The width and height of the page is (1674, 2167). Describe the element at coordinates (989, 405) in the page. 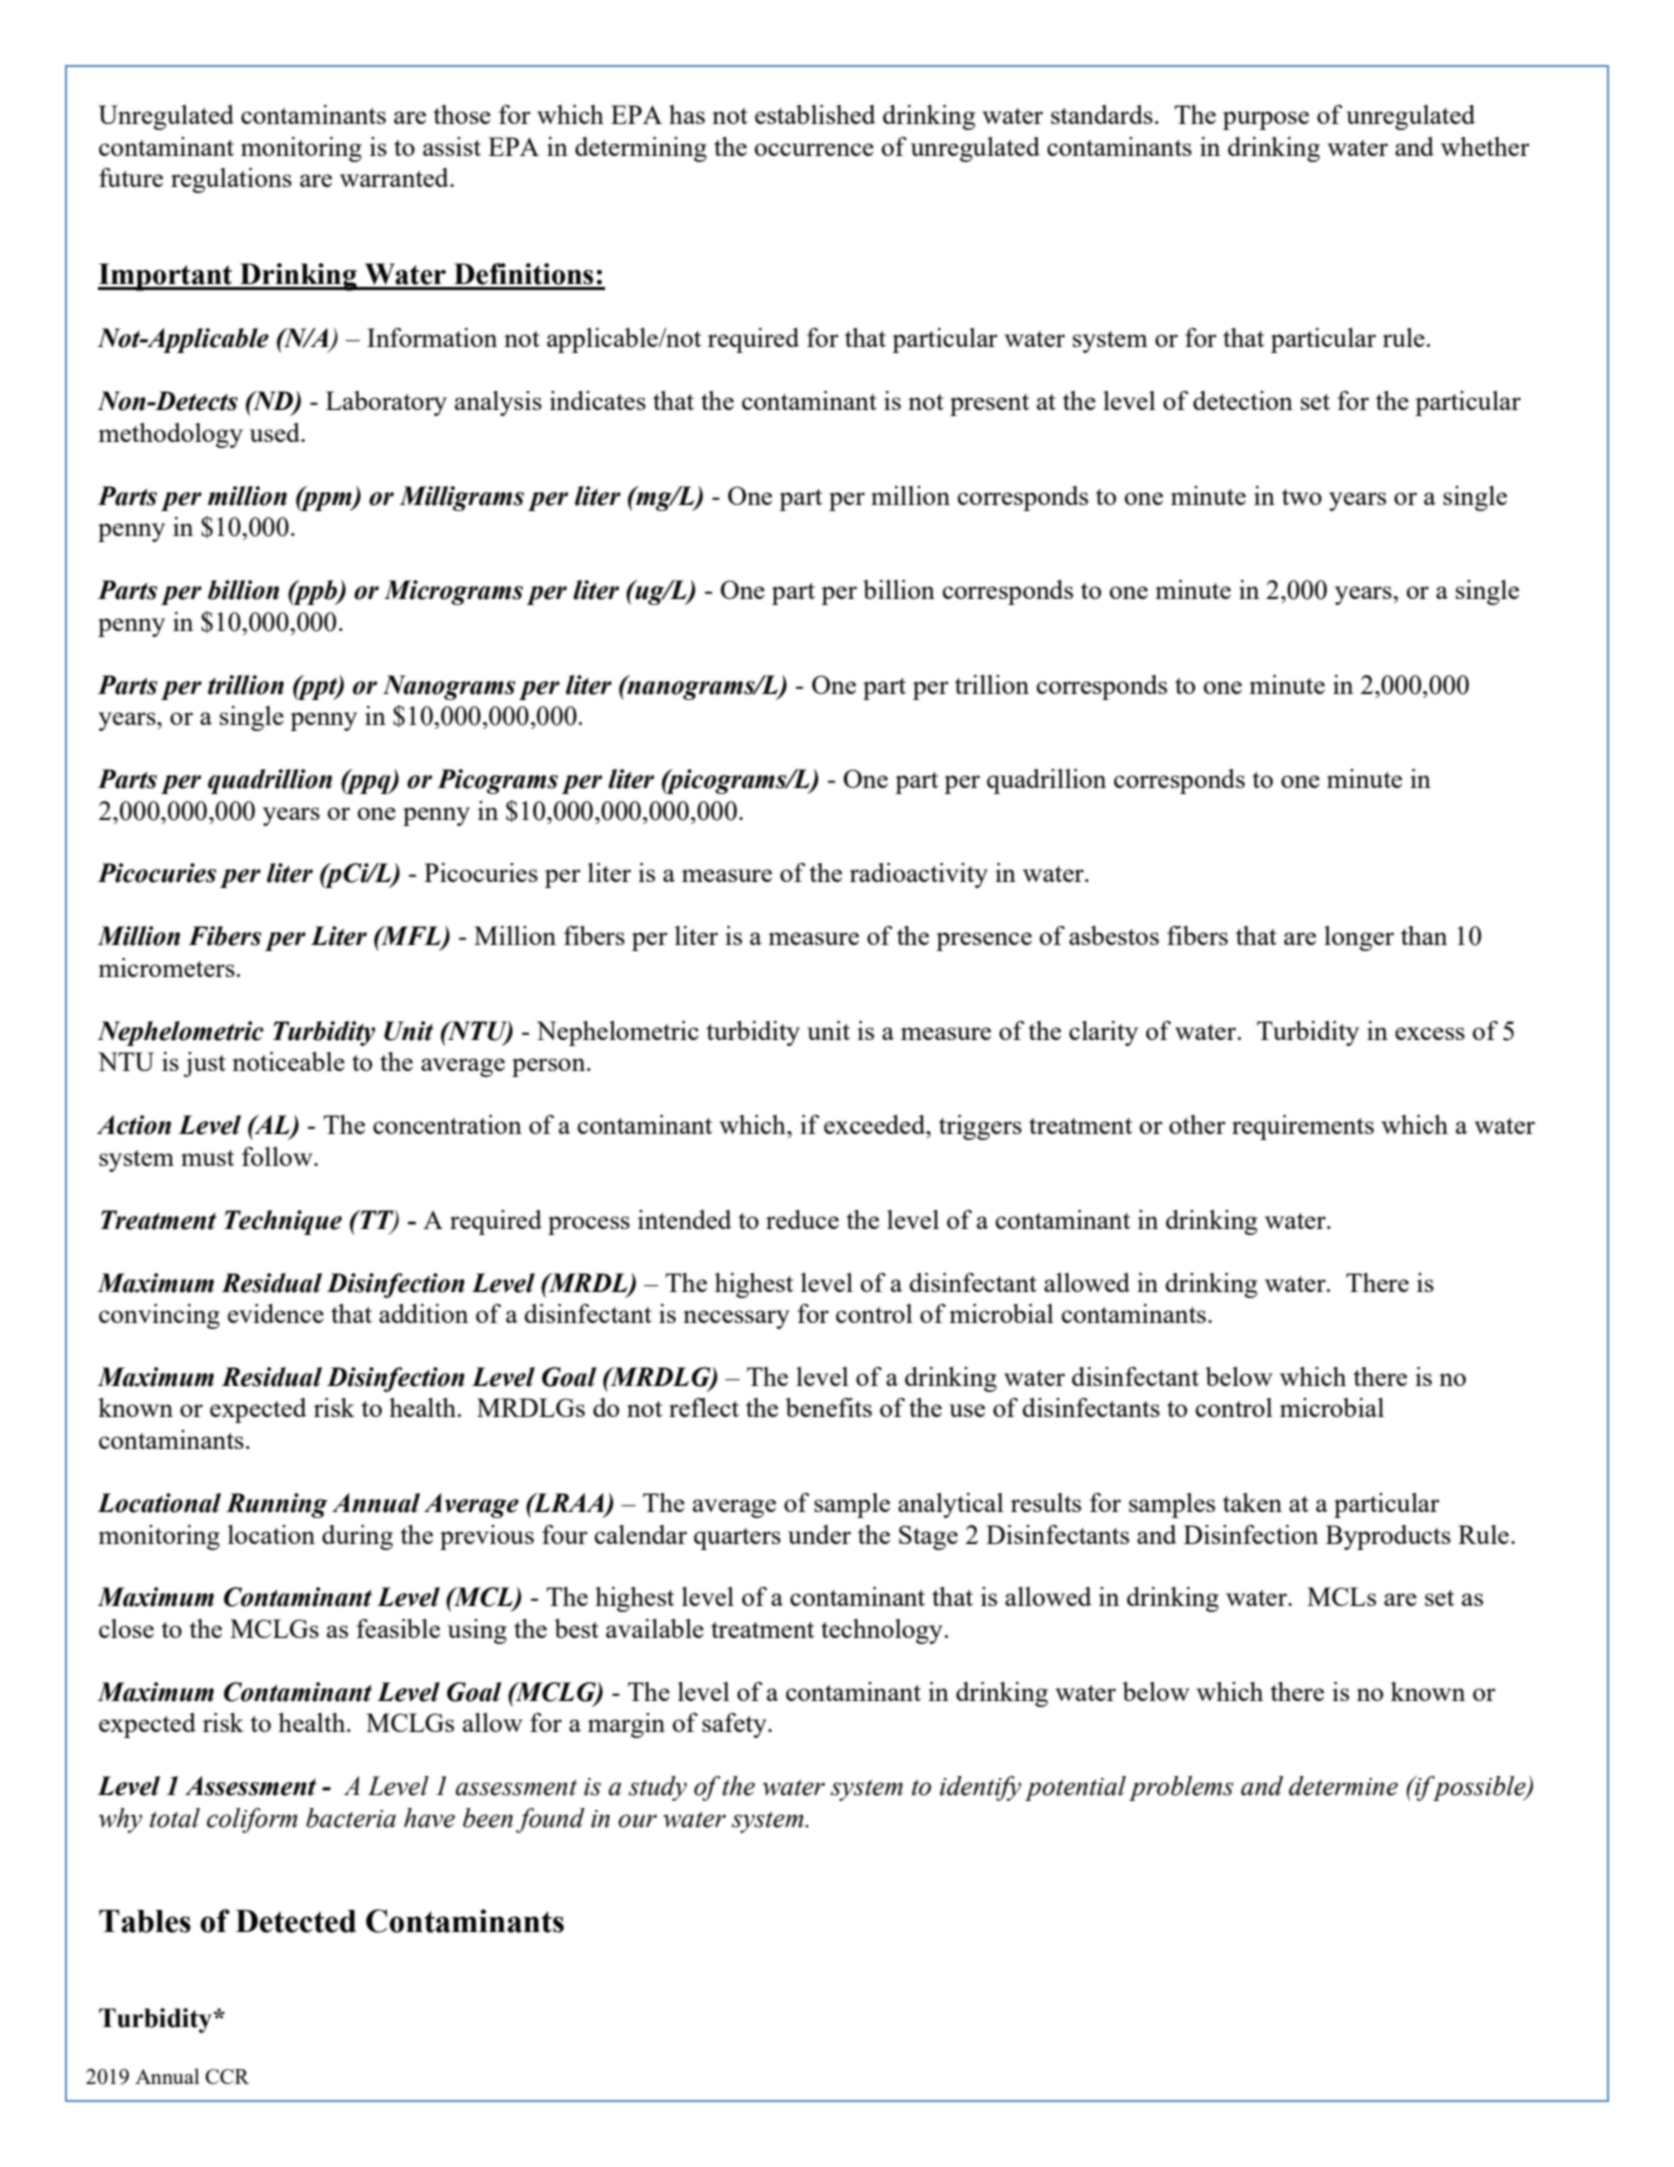

I see `present` at that location.
